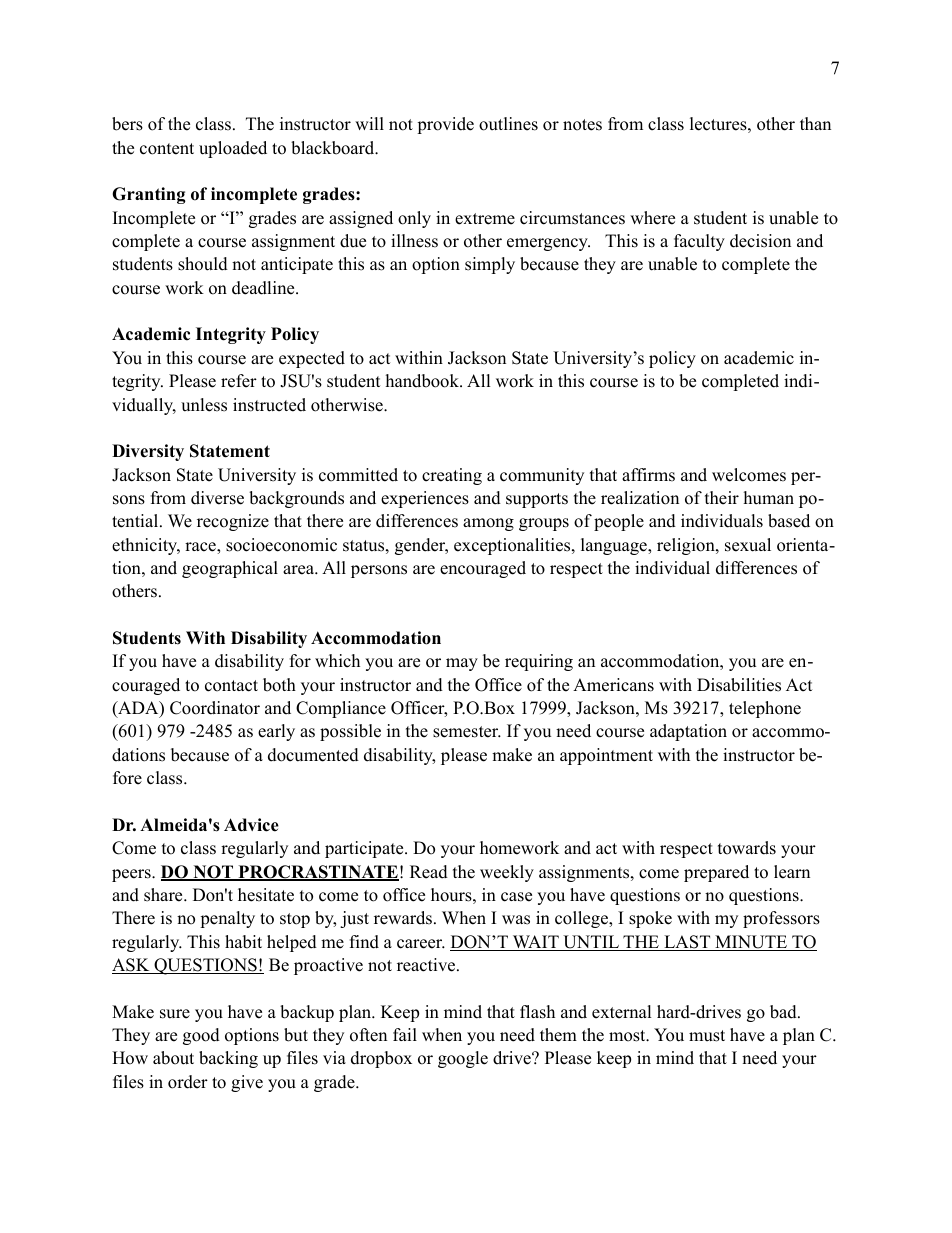 The image size is (952, 1233). Describe the element at coordinates (462, 664) in the screenshot. I see `may` at that location.
